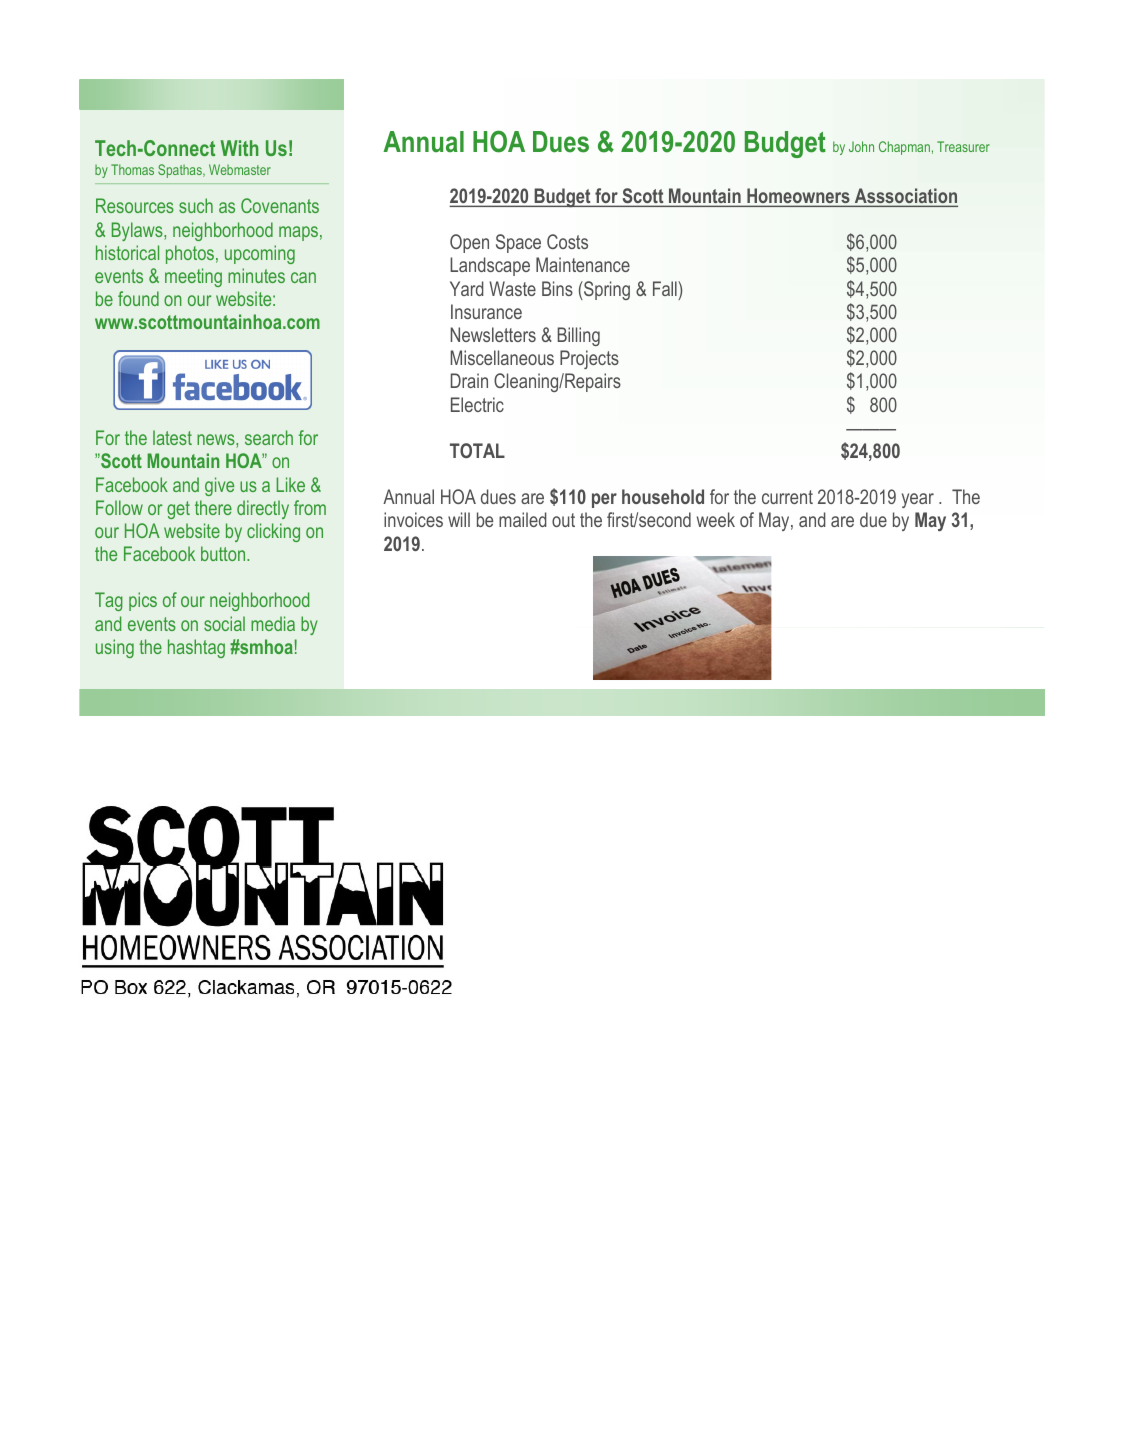 Image resolution: width=1124 pixels, height=1454 pixels. Describe the element at coordinates (861, 146) in the image. I see `John` at that location.
